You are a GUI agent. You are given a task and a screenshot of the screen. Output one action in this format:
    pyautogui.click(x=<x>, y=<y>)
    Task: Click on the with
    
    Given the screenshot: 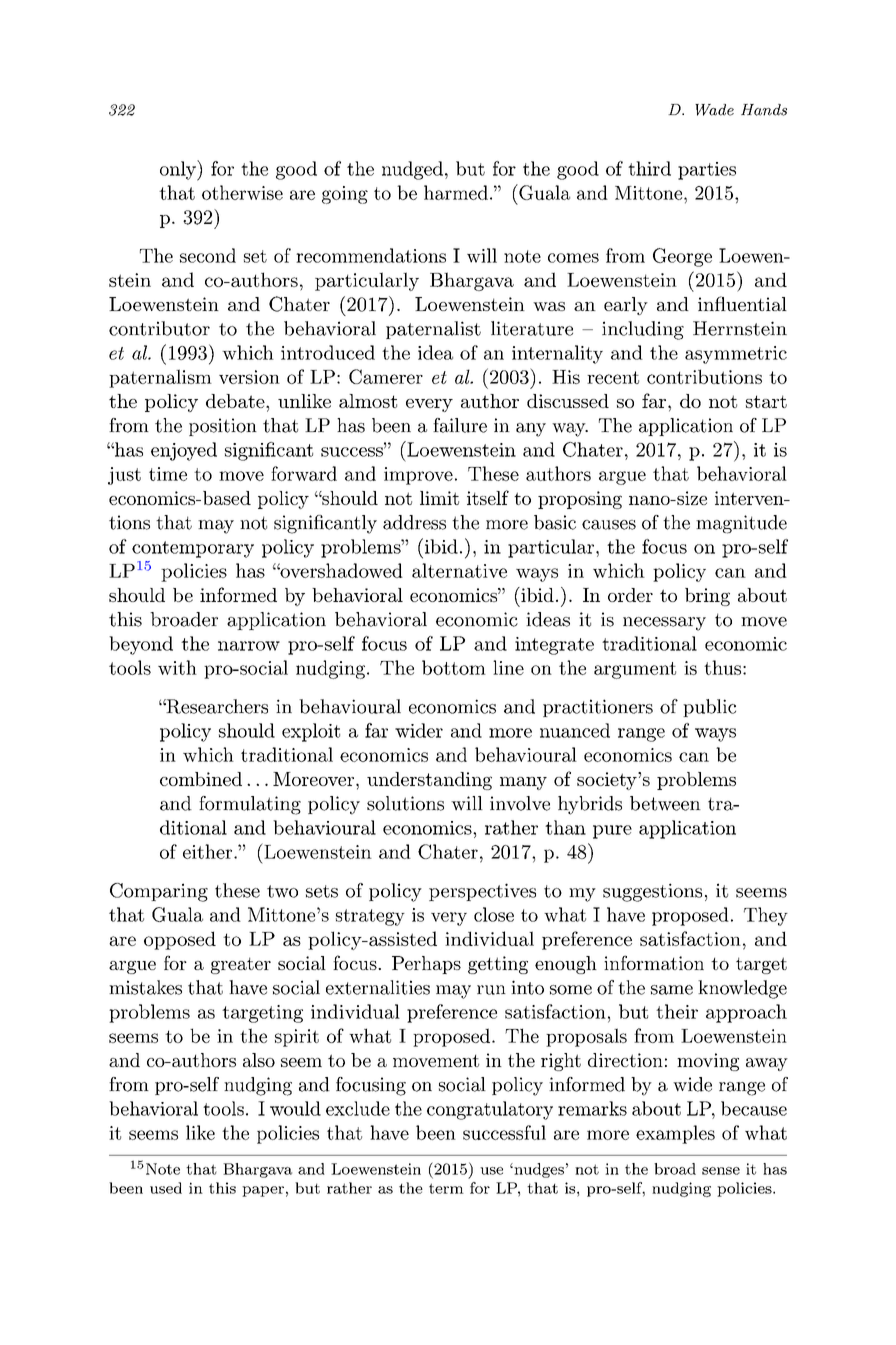 What is the action you would take?
    pyautogui.click(x=177, y=667)
